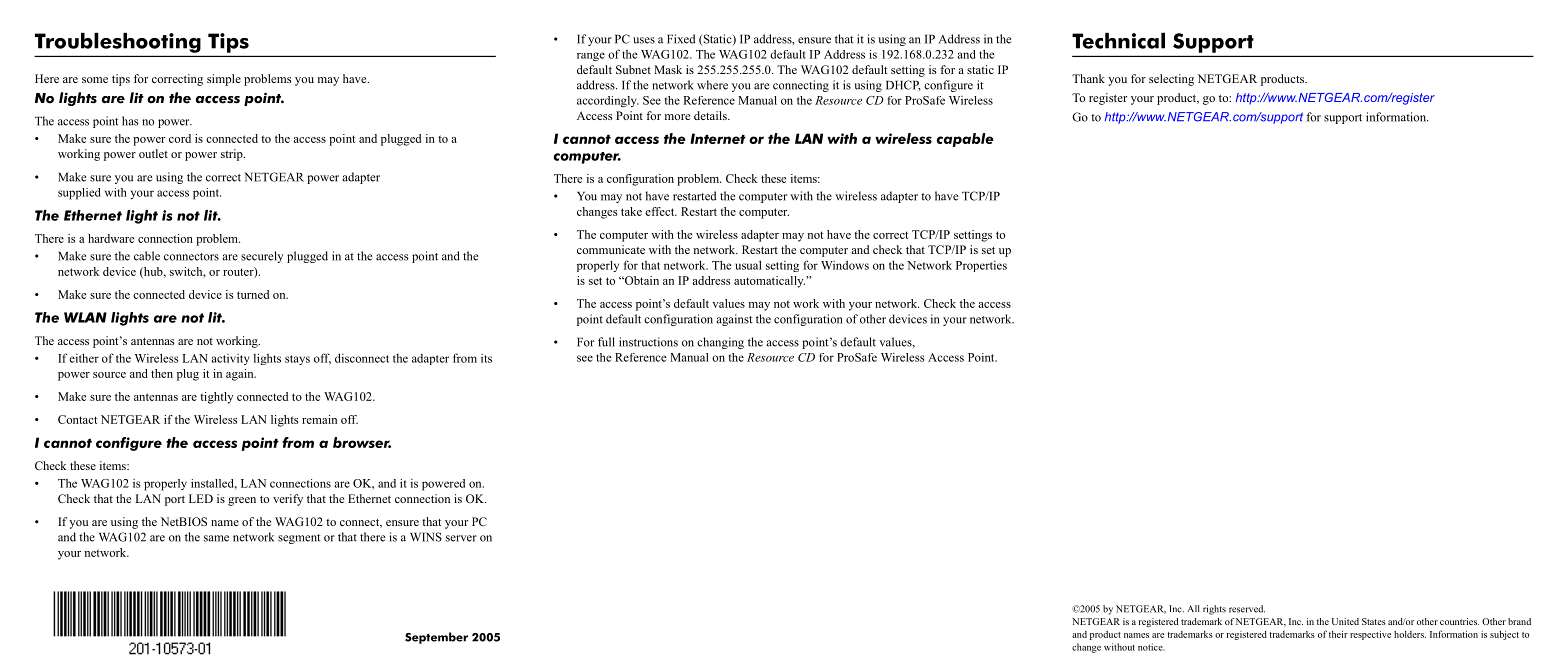 The height and width of the image is (668, 1568). What do you see at coordinates (436, 638) in the image?
I see `September` at bounding box center [436, 638].
